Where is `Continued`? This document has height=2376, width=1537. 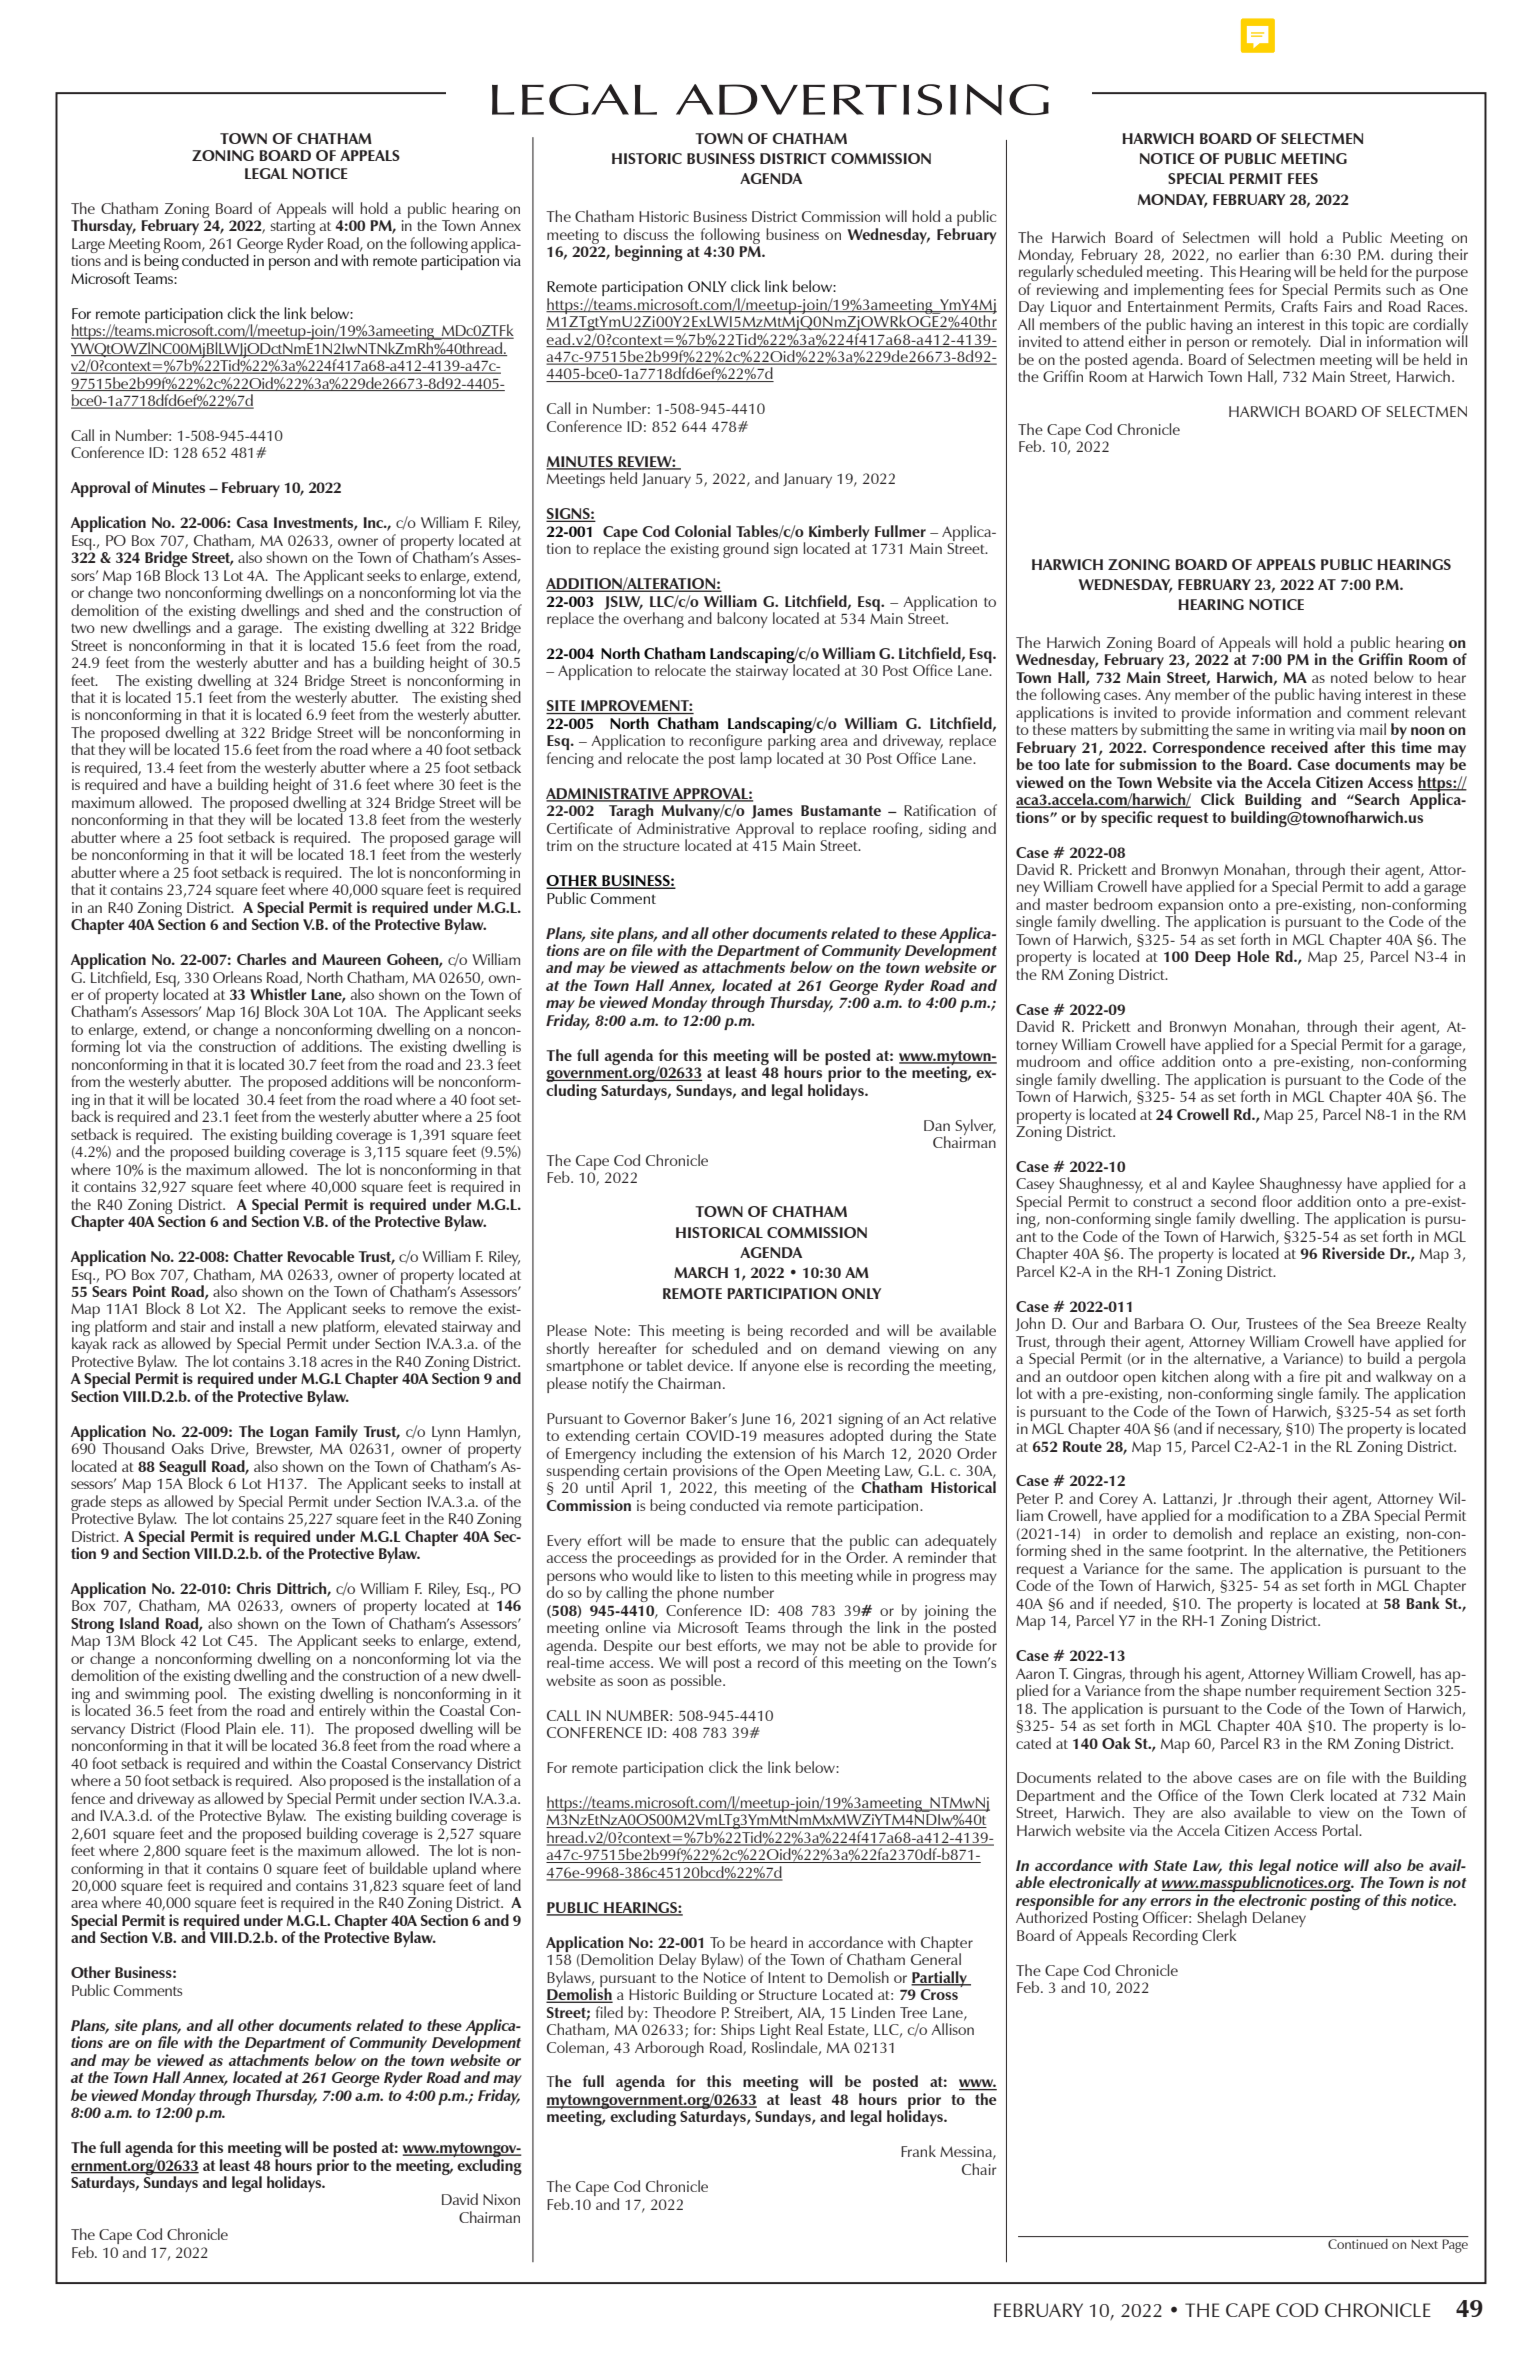
Continued is located at coordinates (1358, 2244).
